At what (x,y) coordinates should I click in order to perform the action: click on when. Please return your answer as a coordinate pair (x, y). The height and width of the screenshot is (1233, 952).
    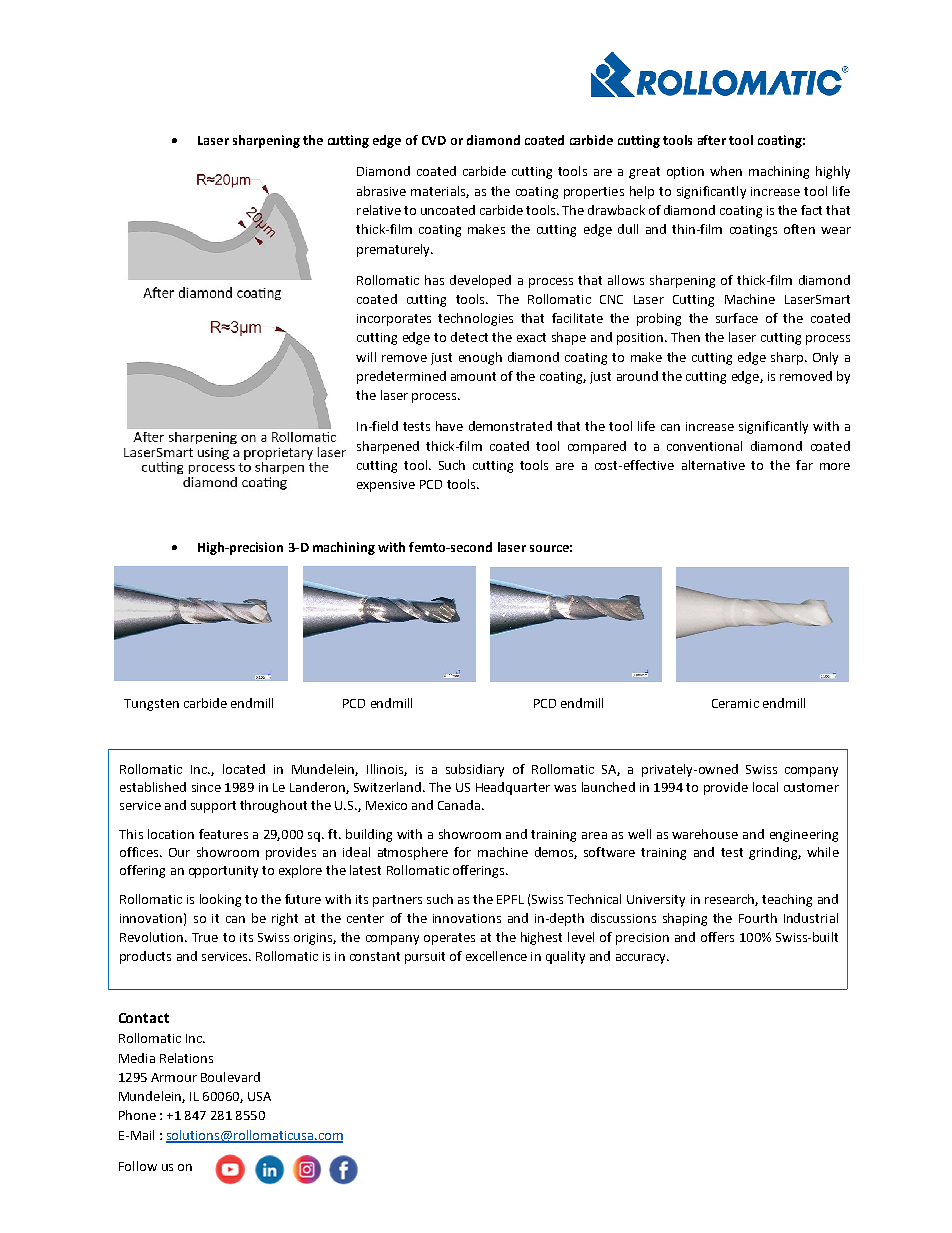
    Looking at the image, I should click on (726, 171).
